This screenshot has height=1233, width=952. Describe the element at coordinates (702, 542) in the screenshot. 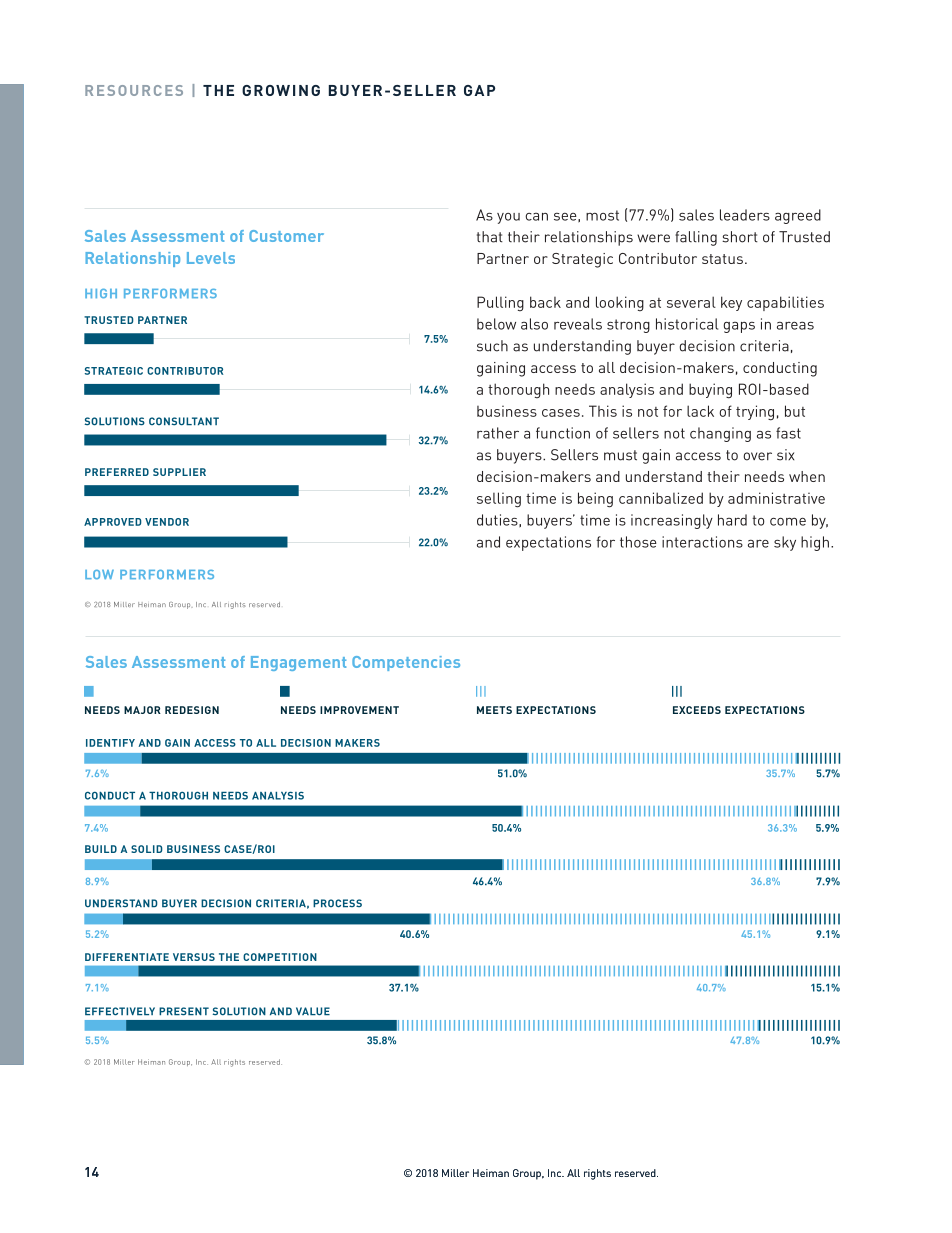

I see `interactions` at that location.
